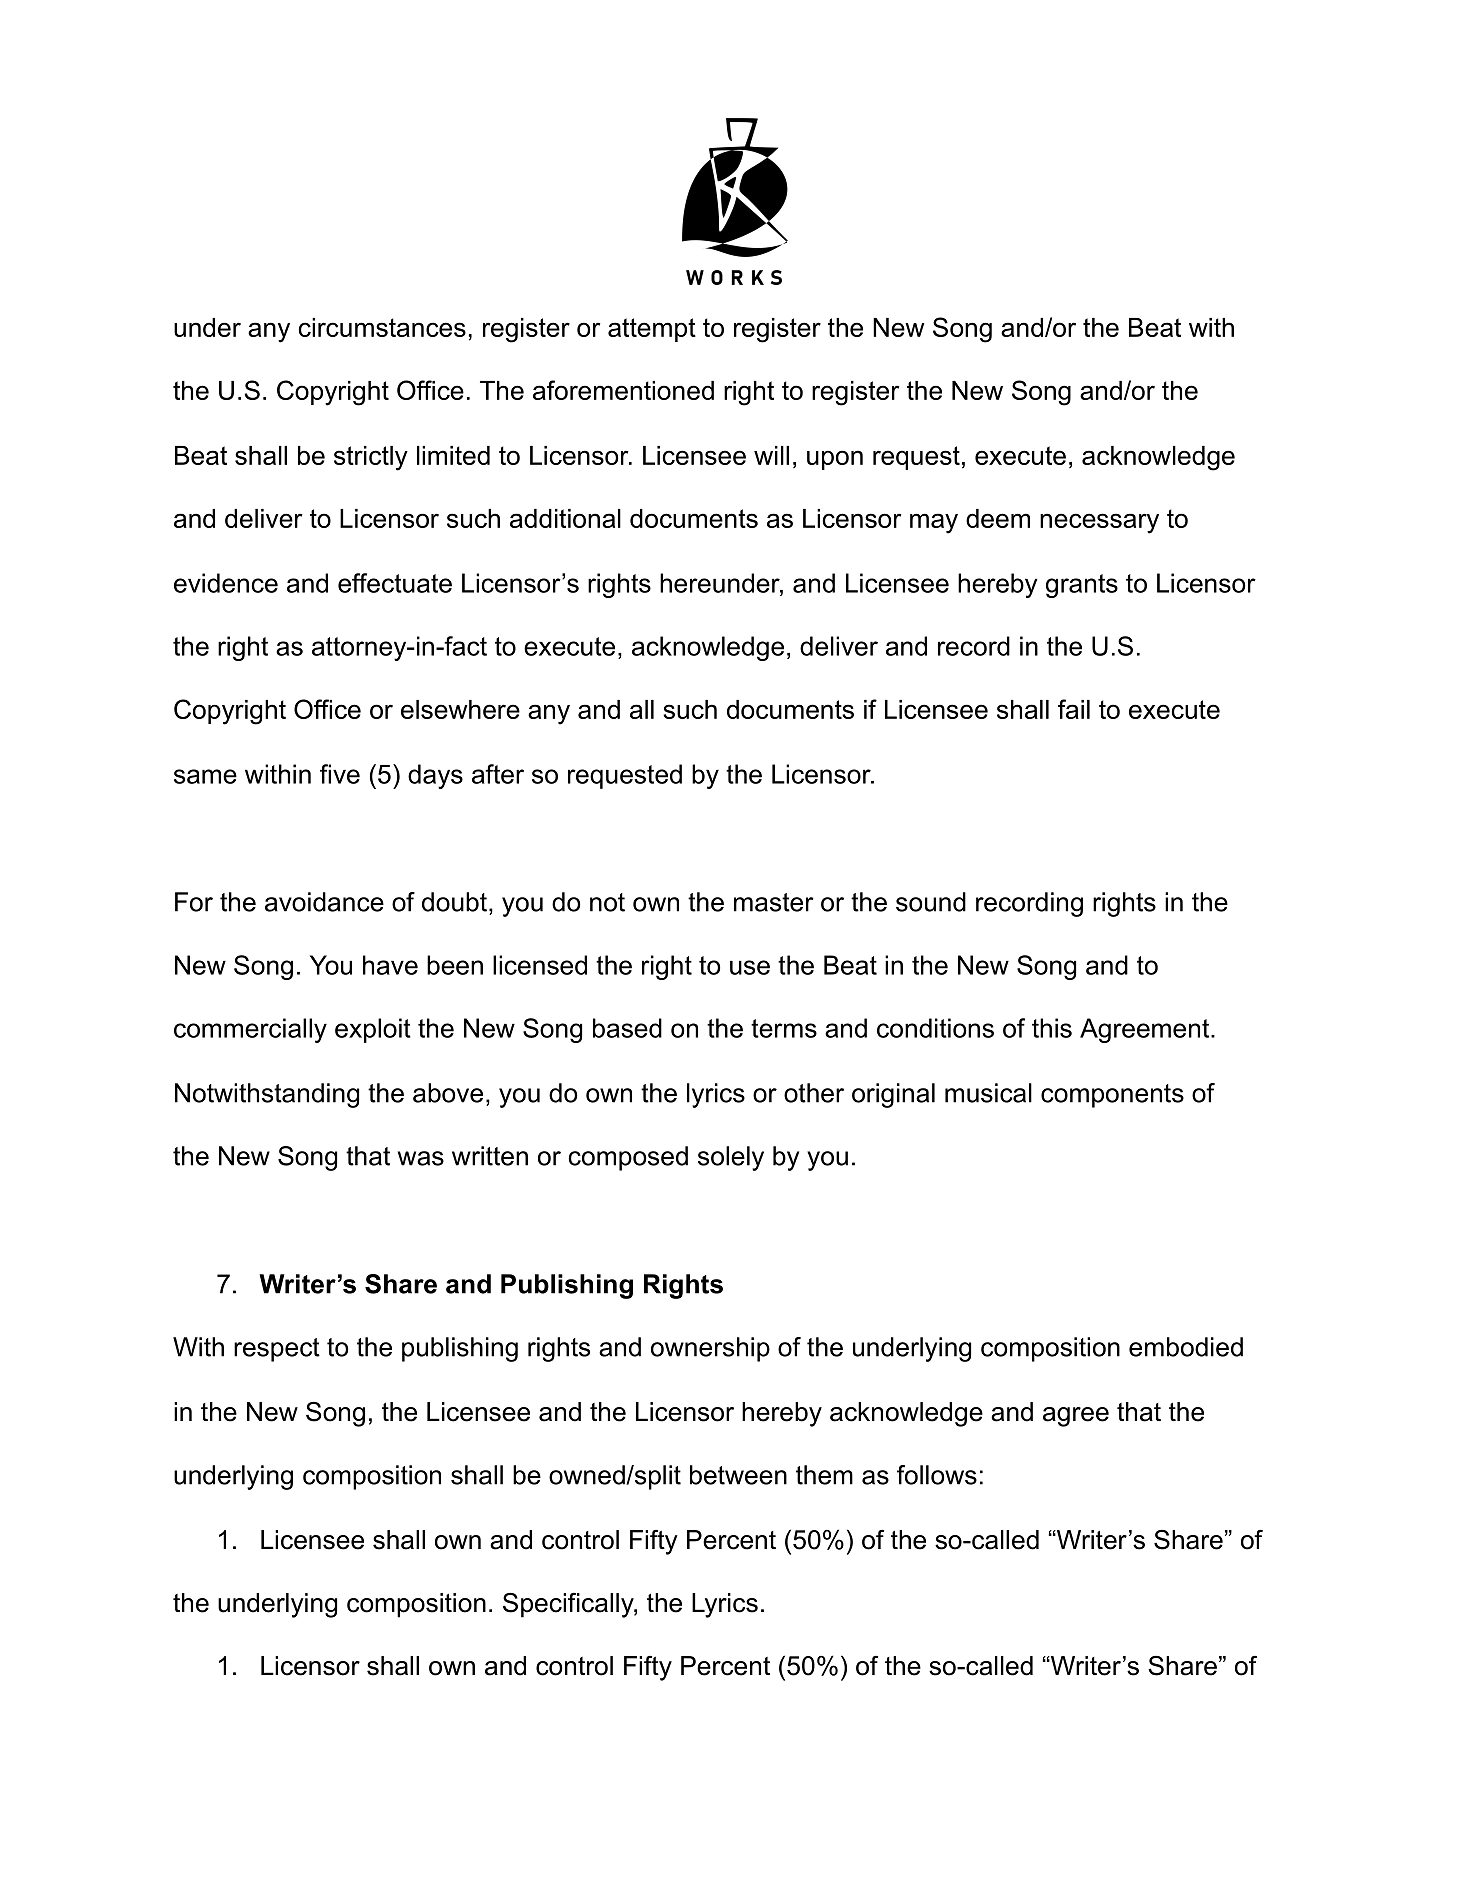 The height and width of the screenshot is (1902, 1470). Describe the element at coordinates (731, 1158) in the screenshot. I see `solely` at that location.
